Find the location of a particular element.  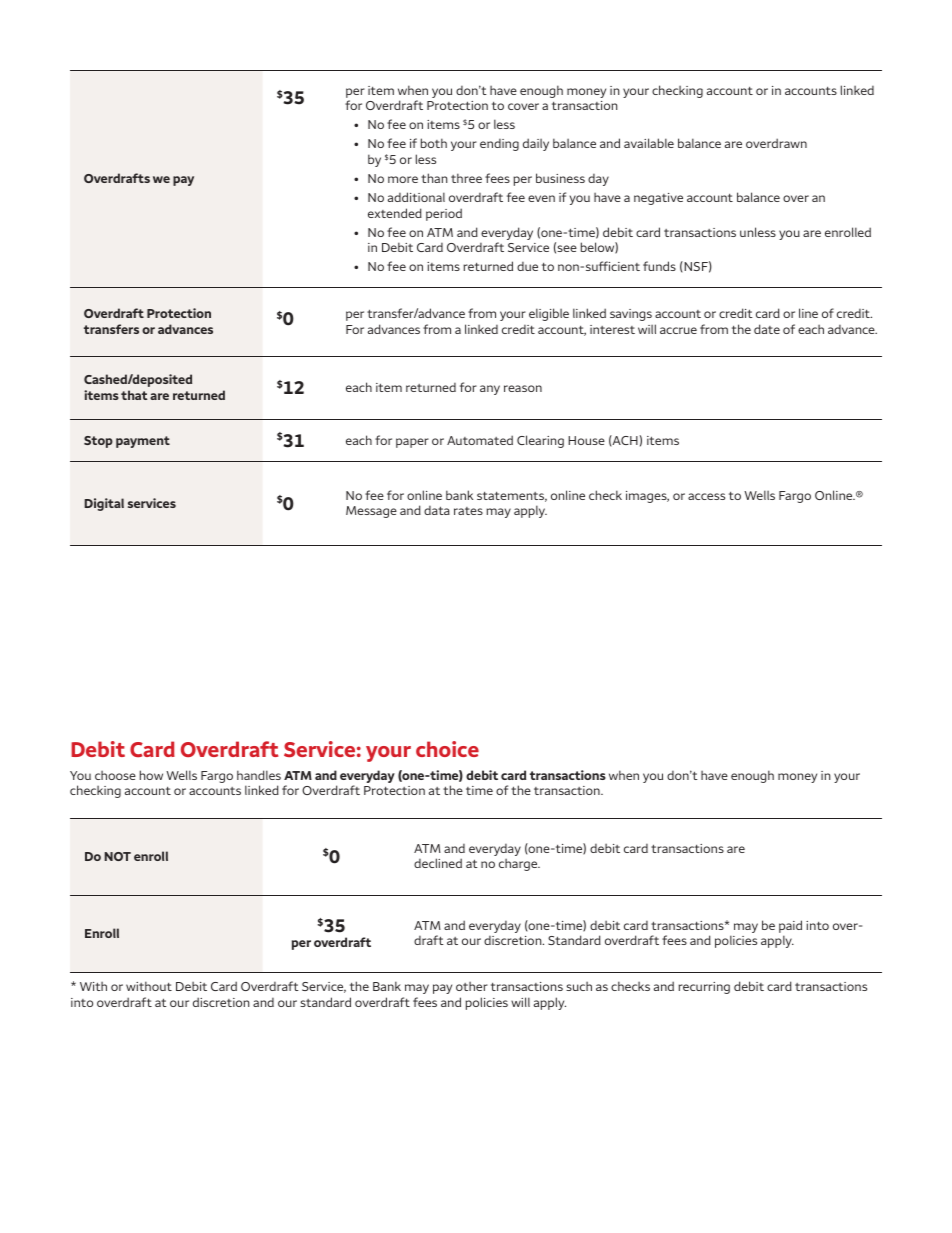

Digital is located at coordinates (104, 504).
